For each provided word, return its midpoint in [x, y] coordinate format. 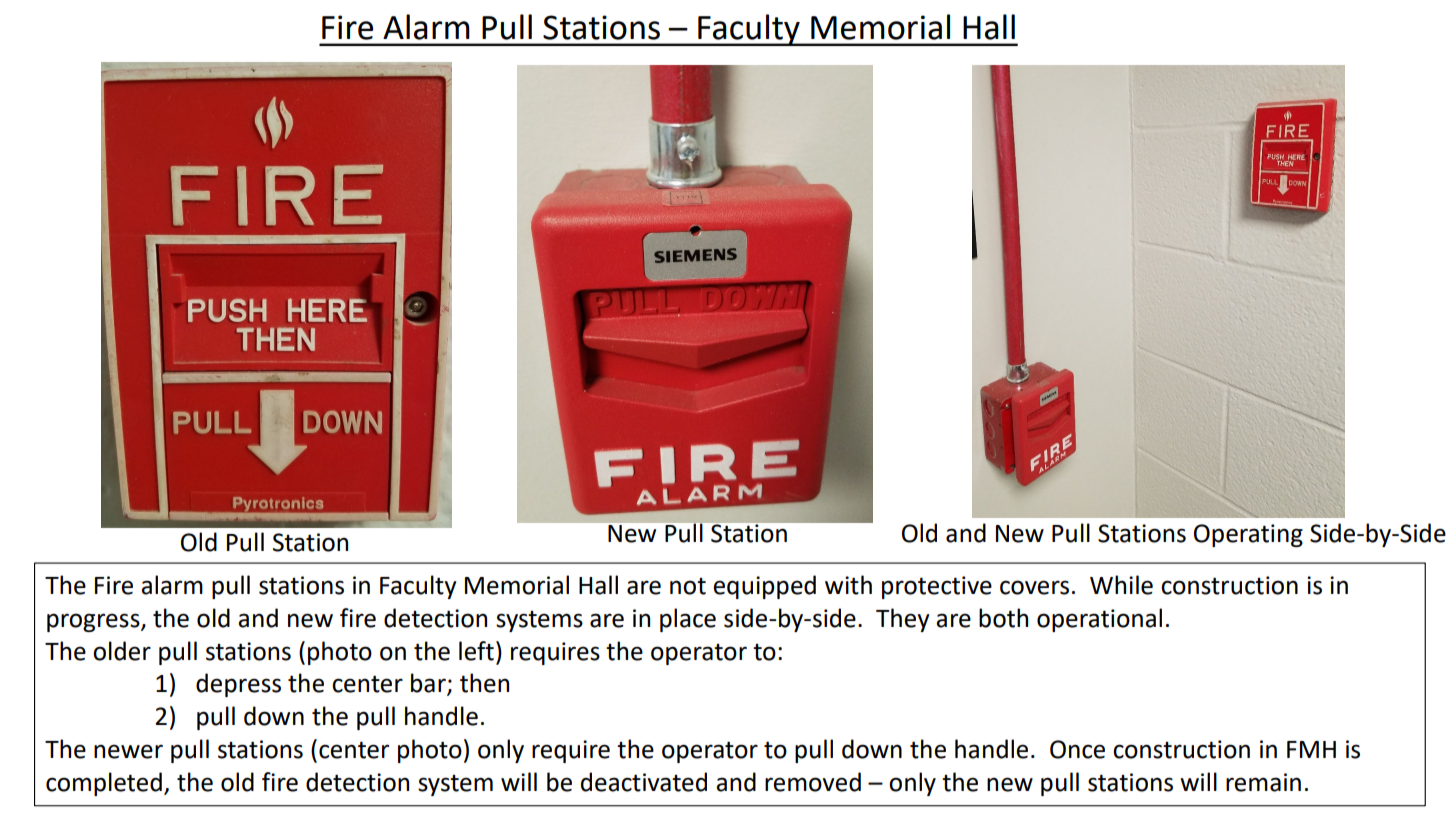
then [484, 683]
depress [238, 685]
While [1121, 585]
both [1003, 618]
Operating [1248, 535]
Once [1077, 749]
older [122, 651]
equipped [764, 587]
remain [1263, 782]
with [848, 585]
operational [1099, 620]
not [688, 586]
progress [94, 622]
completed [104, 784]
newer [128, 751]
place [688, 620]
